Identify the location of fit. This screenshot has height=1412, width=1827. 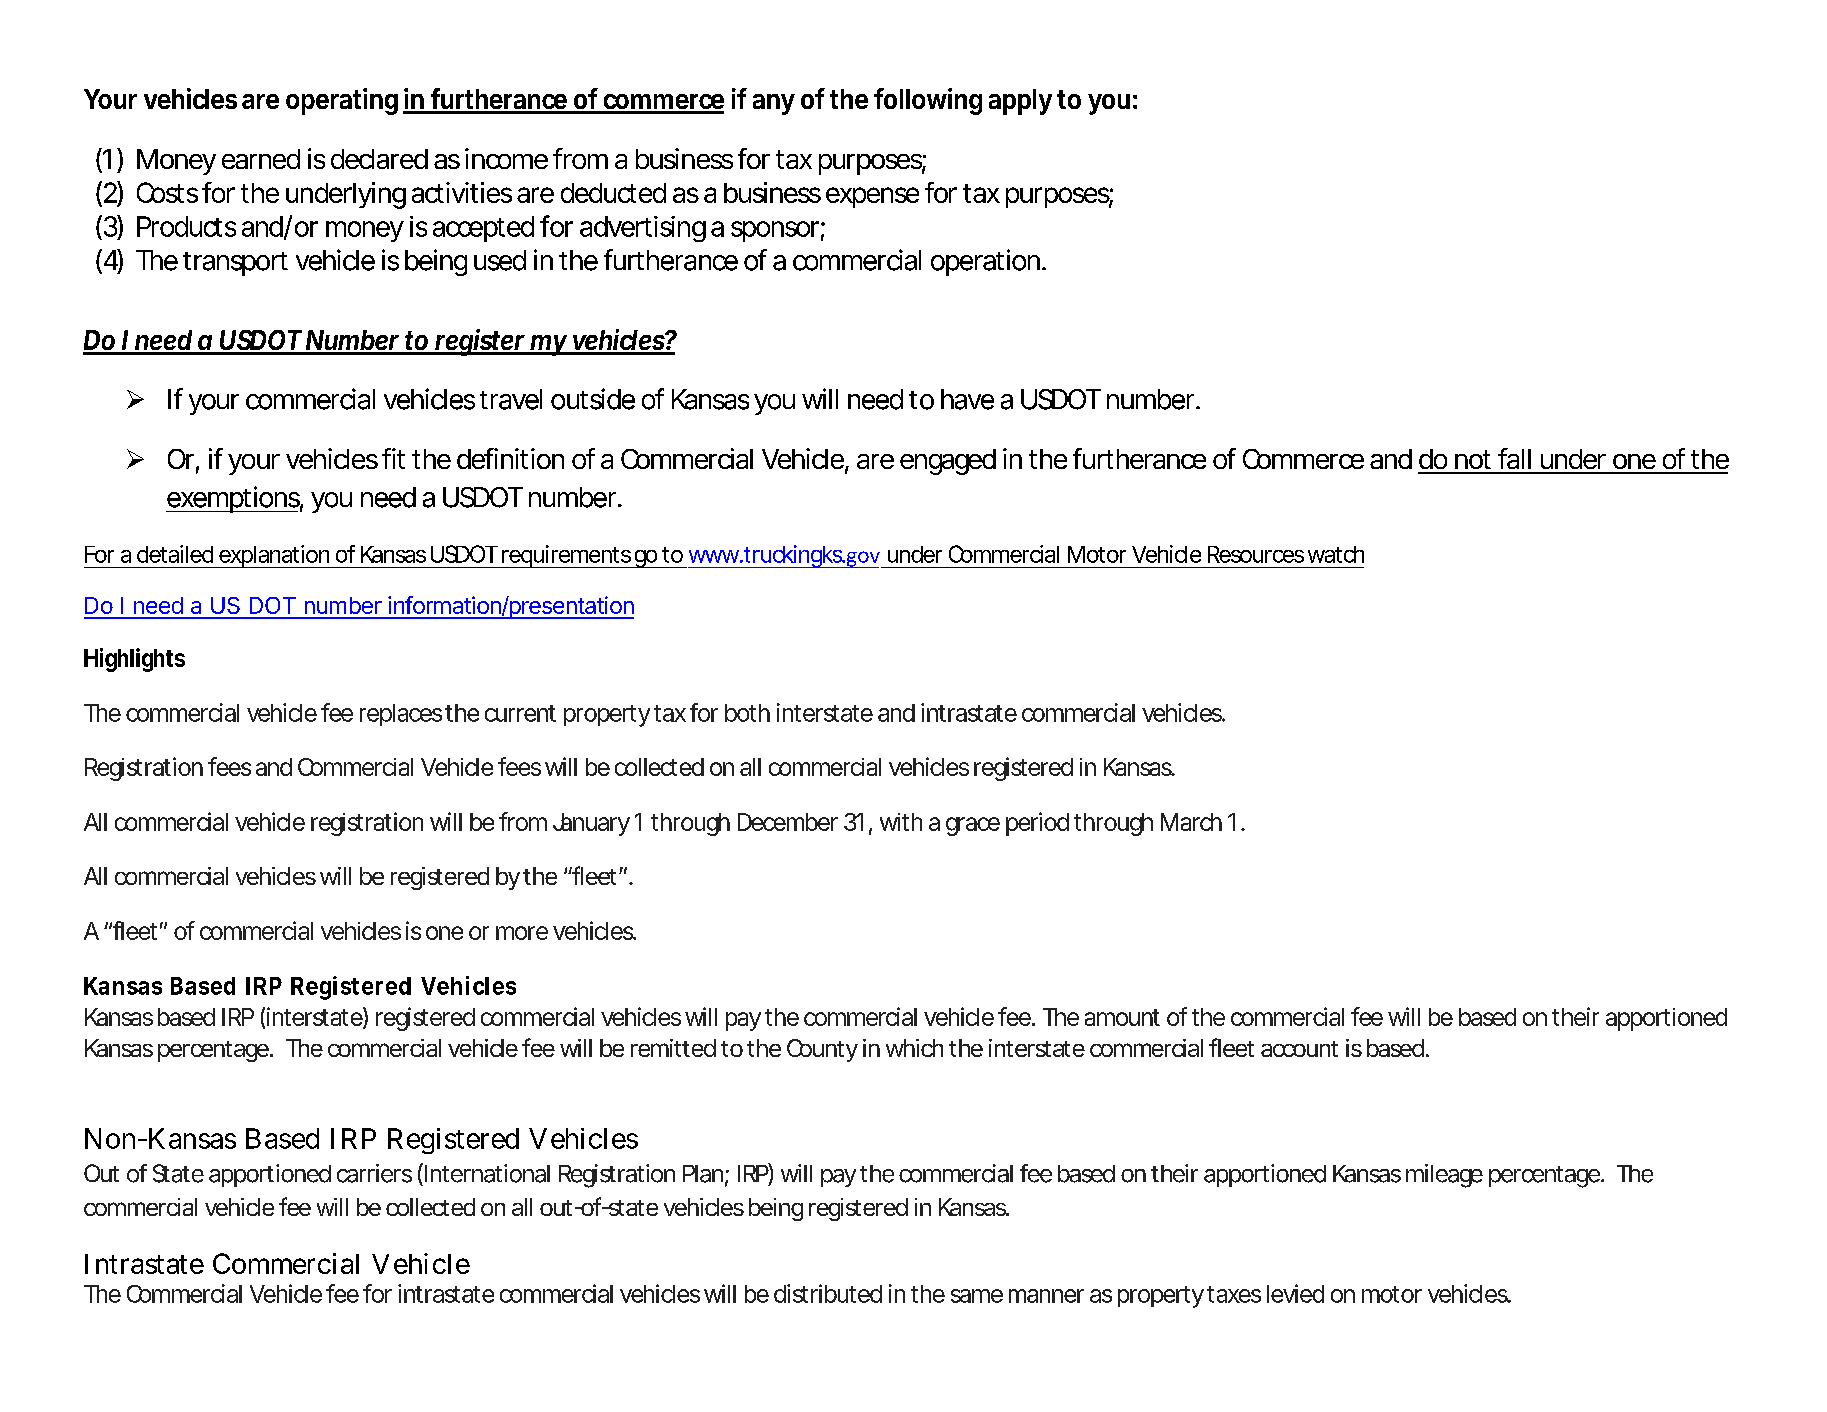
(393, 458).
